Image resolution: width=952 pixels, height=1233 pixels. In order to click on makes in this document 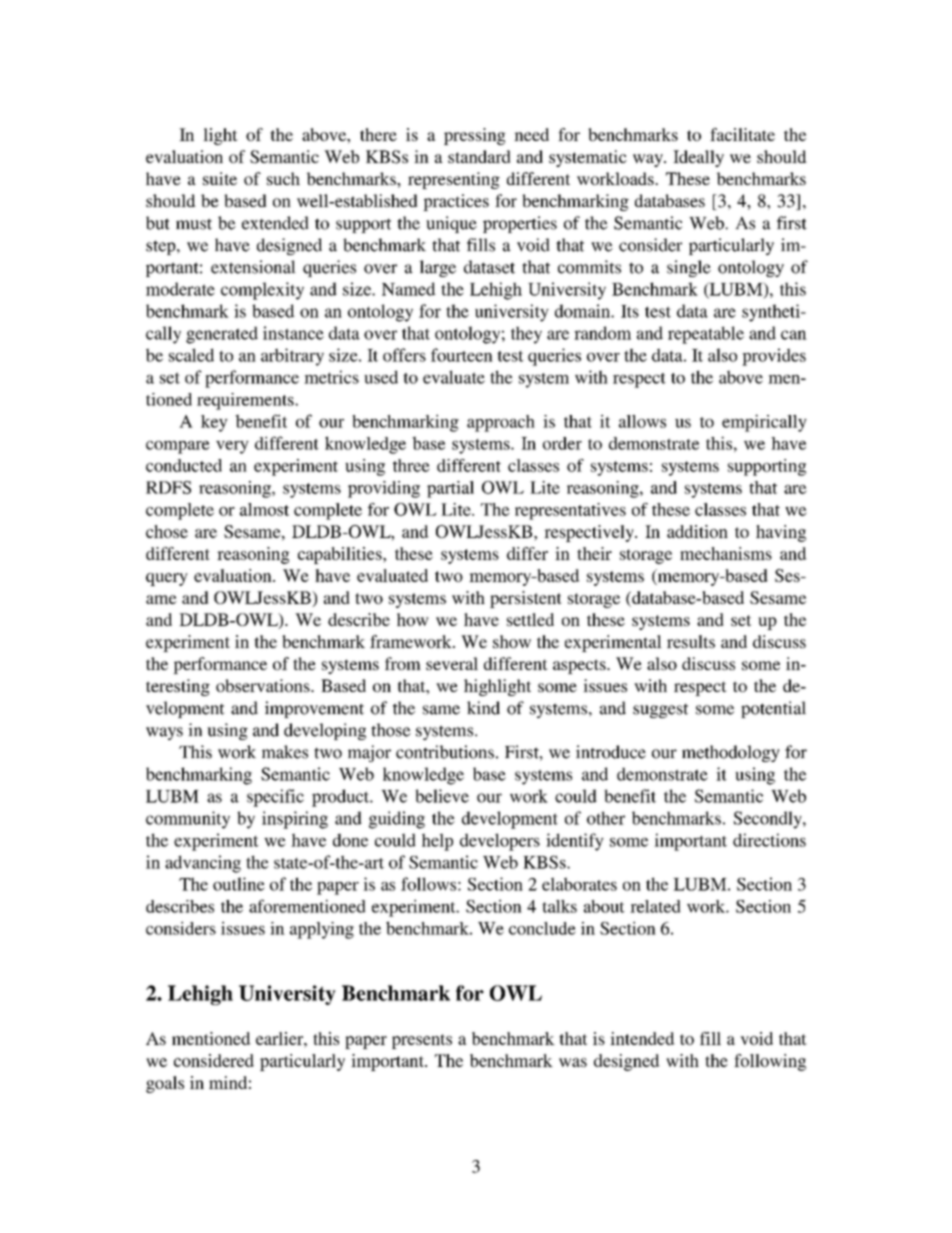, I will do `click(285, 752)`.
